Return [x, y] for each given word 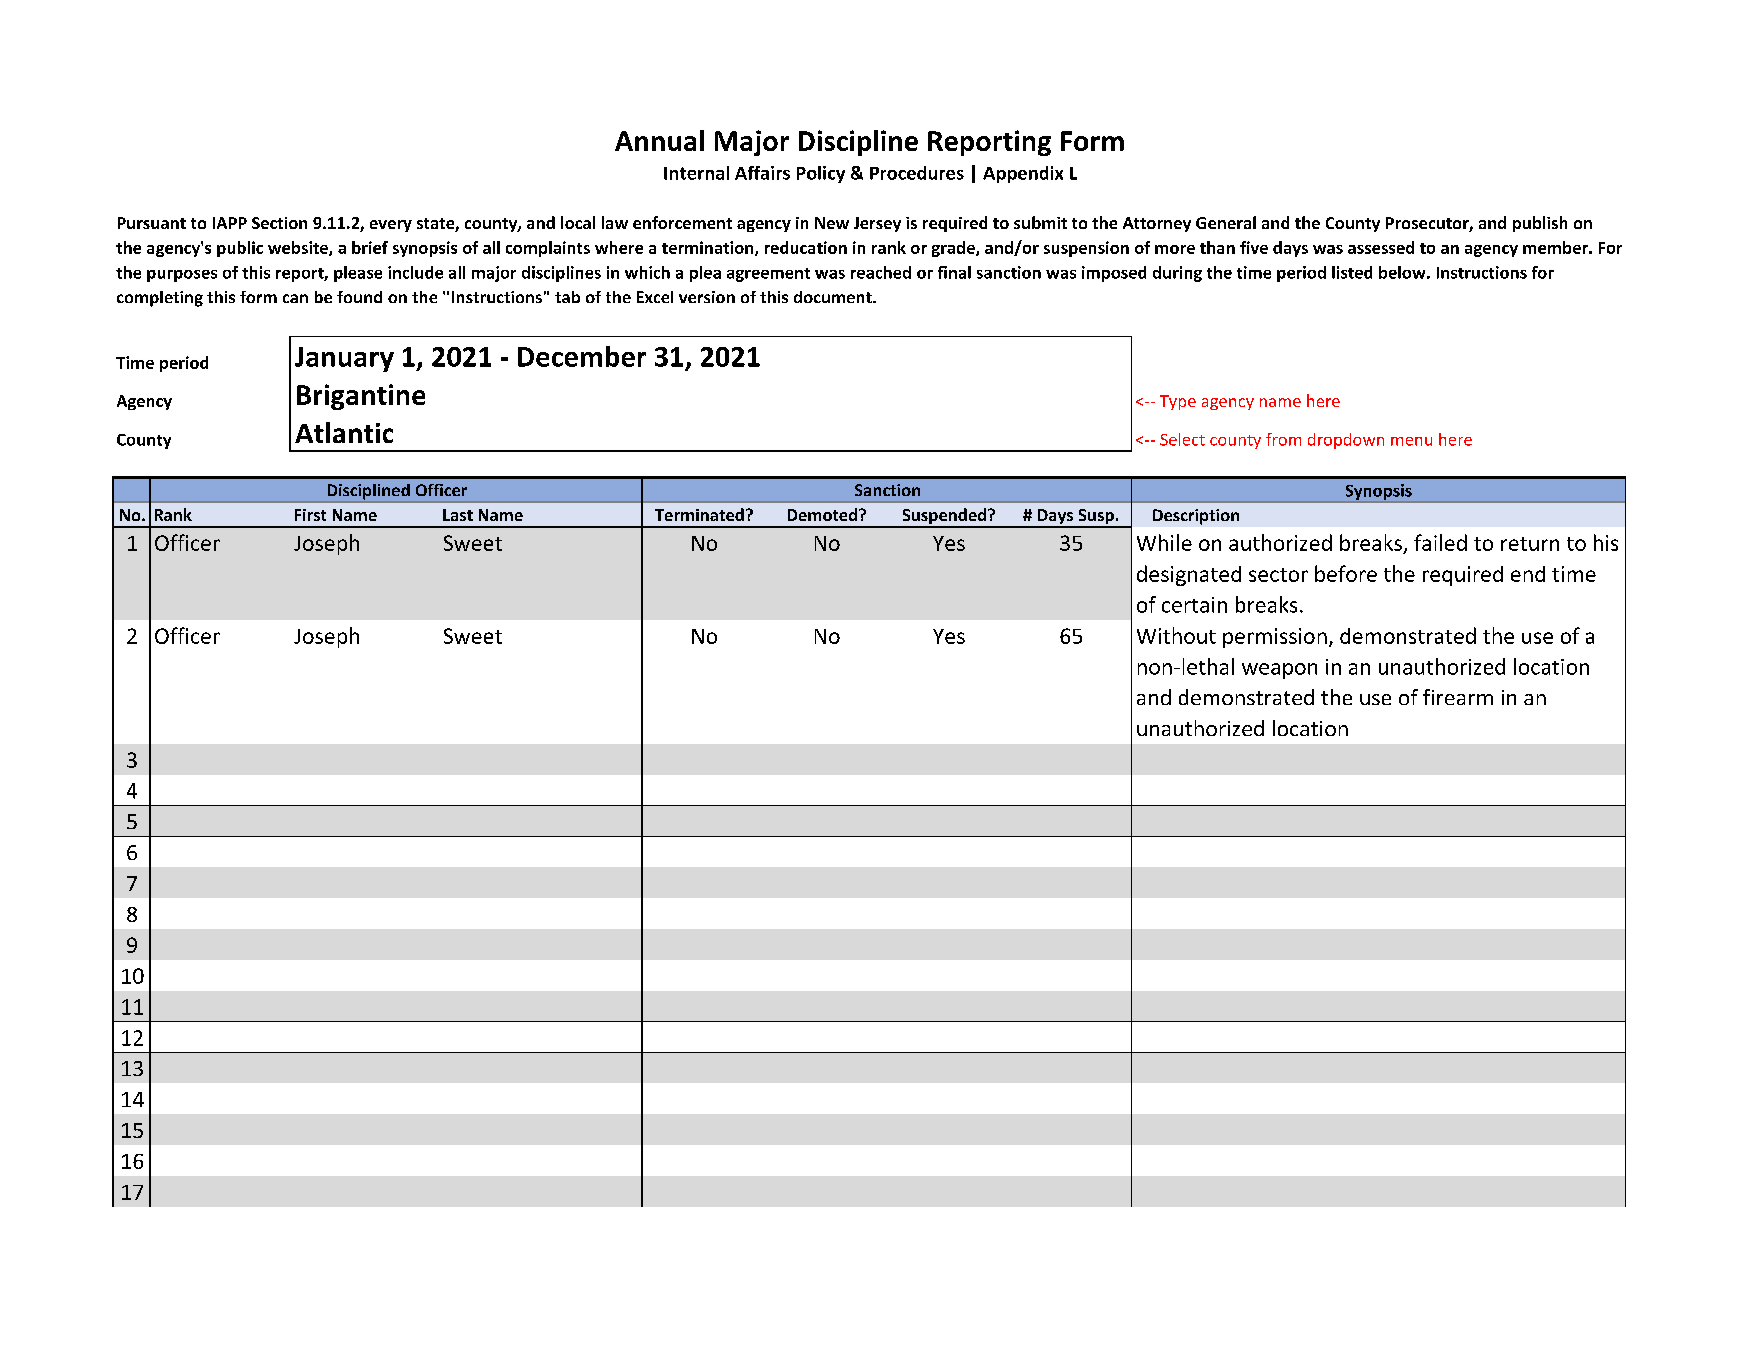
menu [1411, 441]
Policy [821, 174]
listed [1352, 272]
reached [881, 272]
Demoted [822, 514]
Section [279, 223]
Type [1178, 402]
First [310, 515]
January [344, 359]
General [1226, 222]
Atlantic [344, 432]
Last [458, 515]
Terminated [699, 514]
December [582, 356]
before [1346, 573]
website [299, 248]
